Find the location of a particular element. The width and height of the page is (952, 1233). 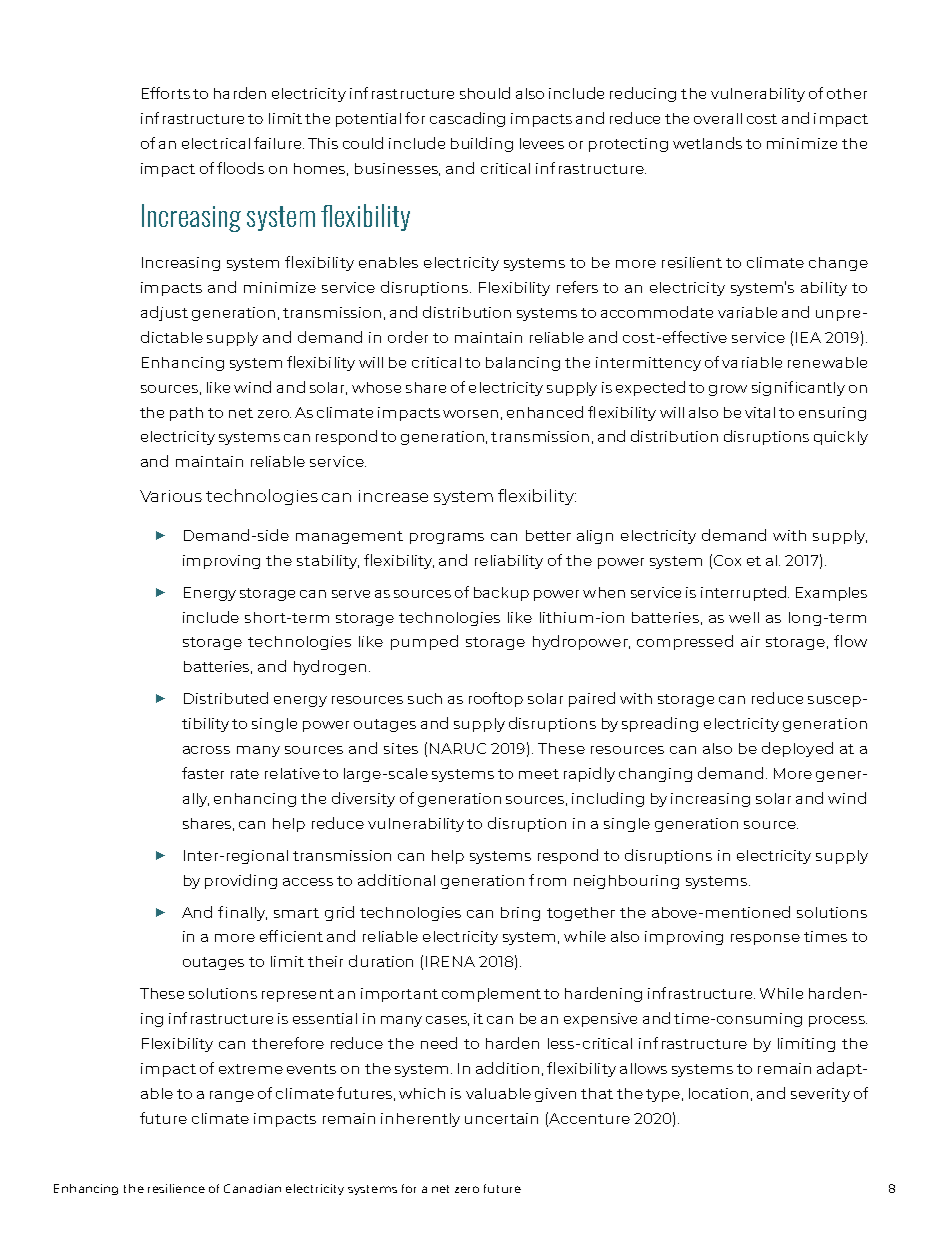

electrical is located at coordinates (216, 143).
